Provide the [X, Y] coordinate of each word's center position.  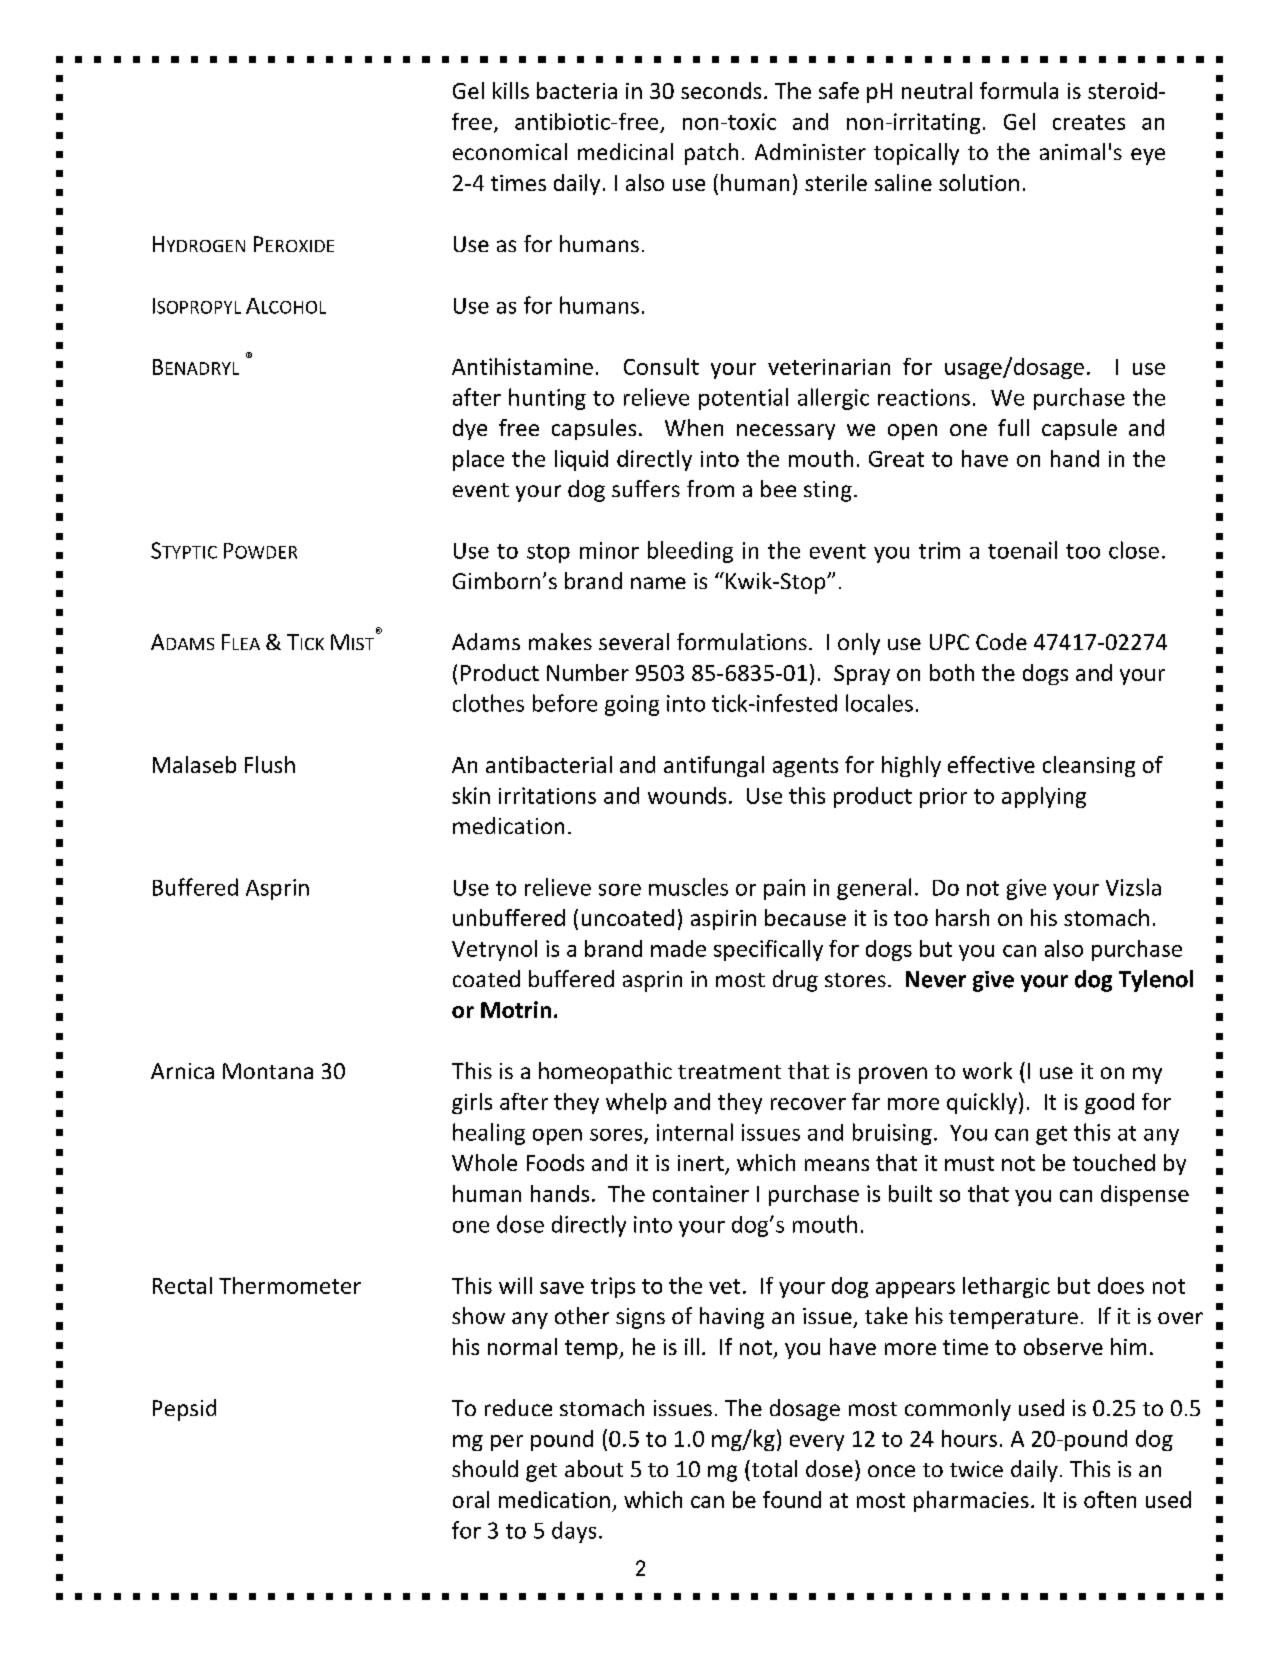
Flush [270, 764]
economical [510, 151]
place [478, 460]
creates [1089, 122]
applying [1044, 797]
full [1013, 427]
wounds [687, 795]
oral [471, 1499]
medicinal [625, 151]
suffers [646, 488]
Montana [268, 1071]
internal [695, 1132]
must [969, 1163]
